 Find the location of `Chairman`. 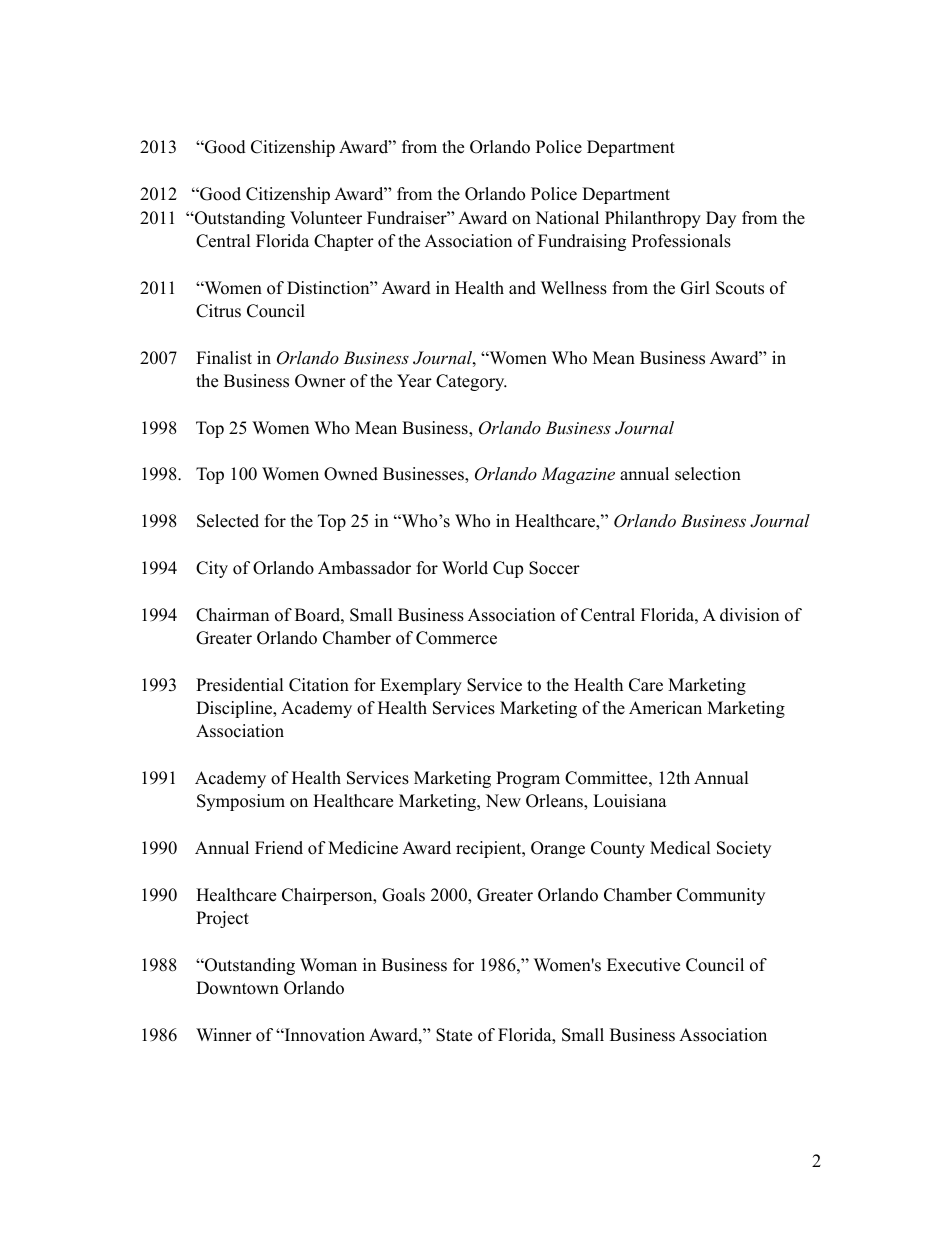

Chairman is located at coordinates (232, 615).
